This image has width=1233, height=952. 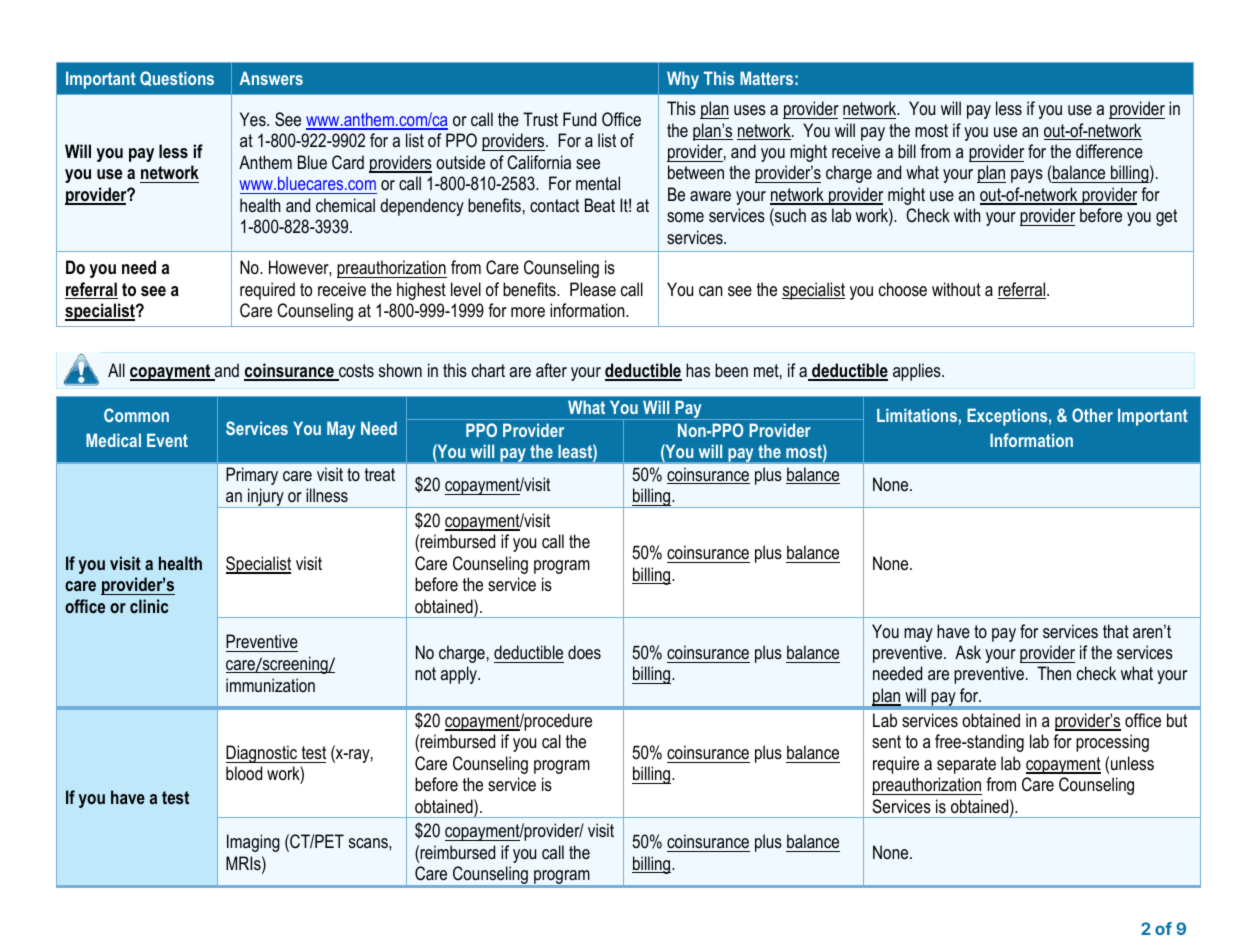 I want to click on choose, so click(x=903, y=289).
